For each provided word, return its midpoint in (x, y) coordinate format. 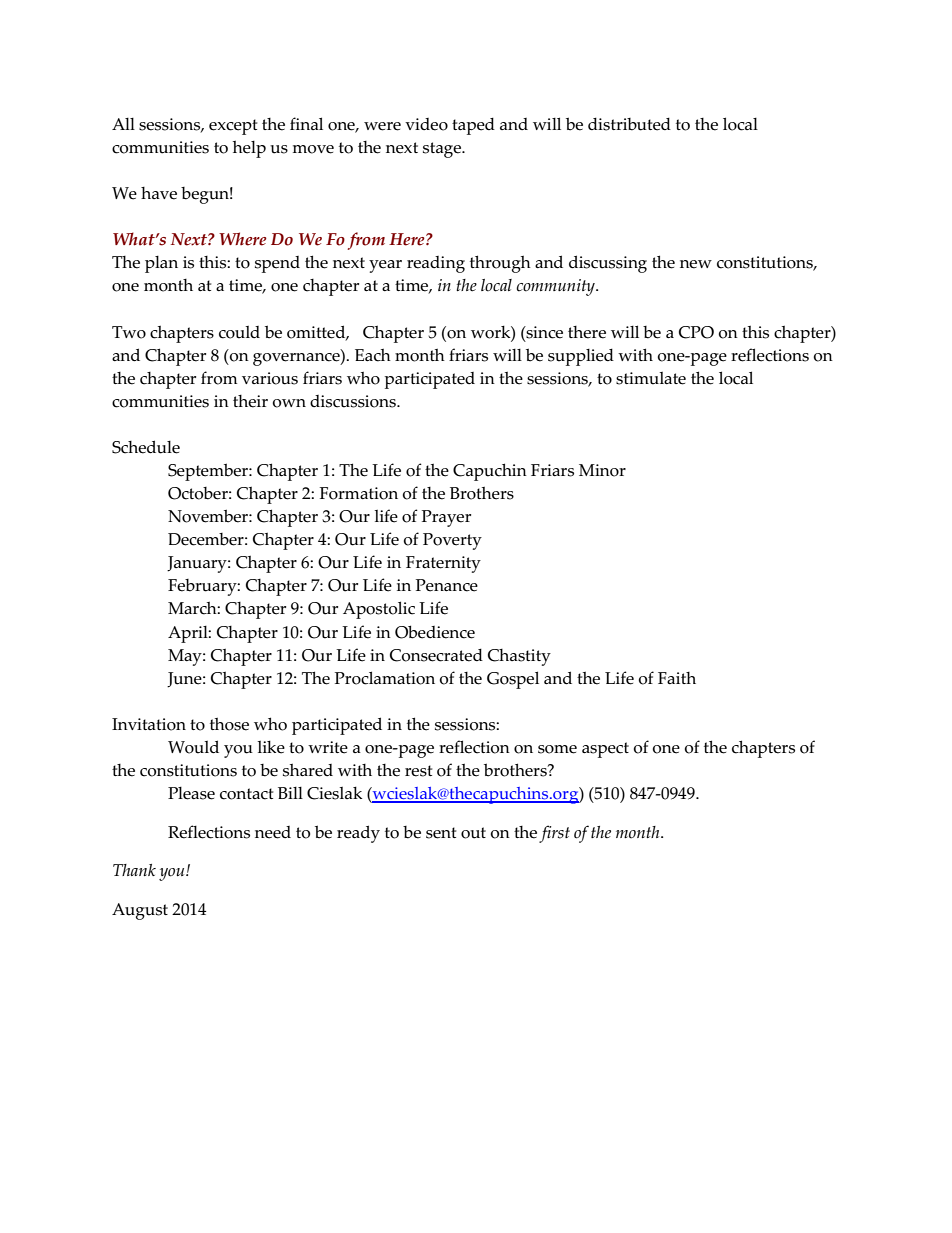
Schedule (146, 447)
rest (418, 771)
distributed (629, 124)
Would (193, 747)
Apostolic (379, 610)
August (140, 911)
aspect (605, 750)
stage (443, 150)
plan (161, 264)
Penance (447, 585)
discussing (608, 264)
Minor (602, 470)
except (233, 127)
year (385, 266)
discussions (354, 401)
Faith (677, 678)
